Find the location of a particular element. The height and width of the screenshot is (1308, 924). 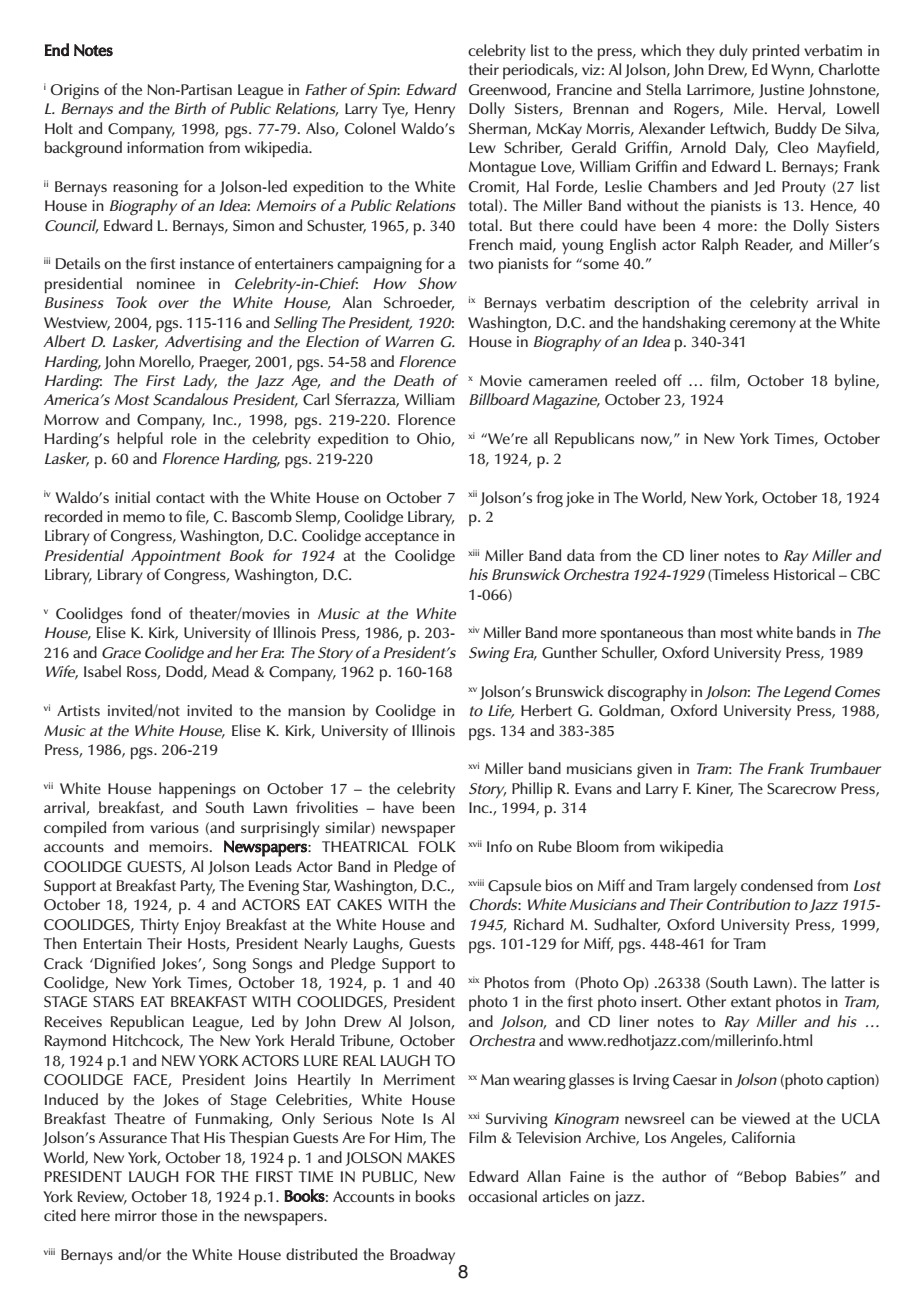

Henry is located at coordinates (435, 110).
